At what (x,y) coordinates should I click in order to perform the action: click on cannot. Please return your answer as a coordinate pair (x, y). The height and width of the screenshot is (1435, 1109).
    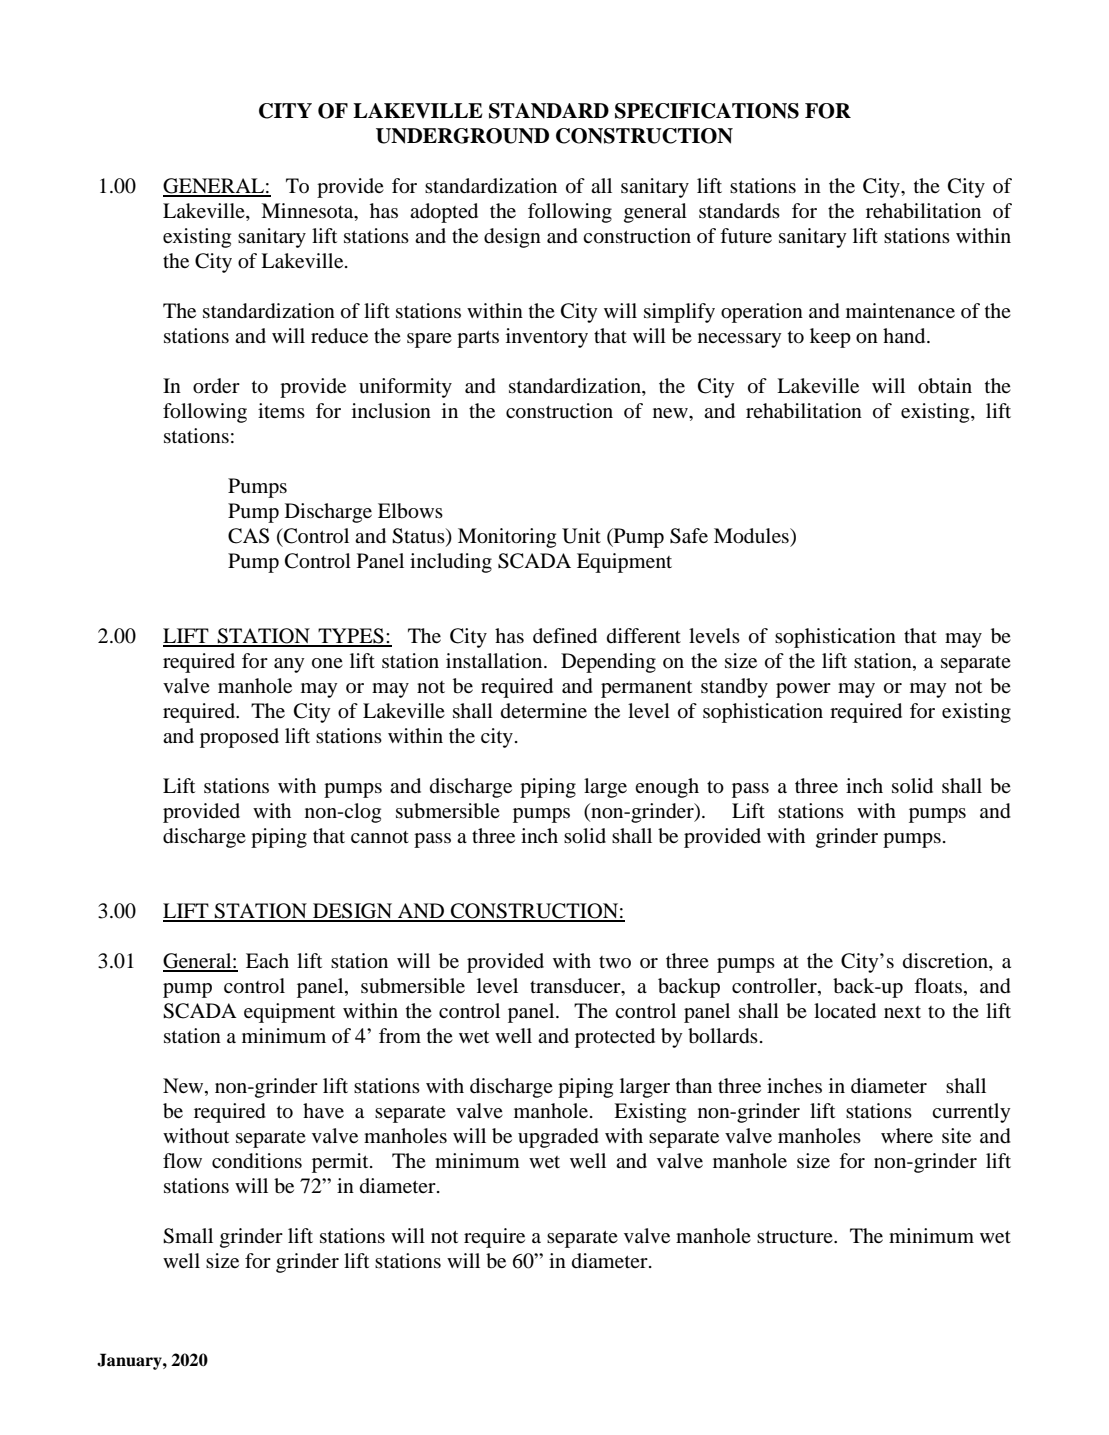
    Looking at the image, I should click on (380, 837).
